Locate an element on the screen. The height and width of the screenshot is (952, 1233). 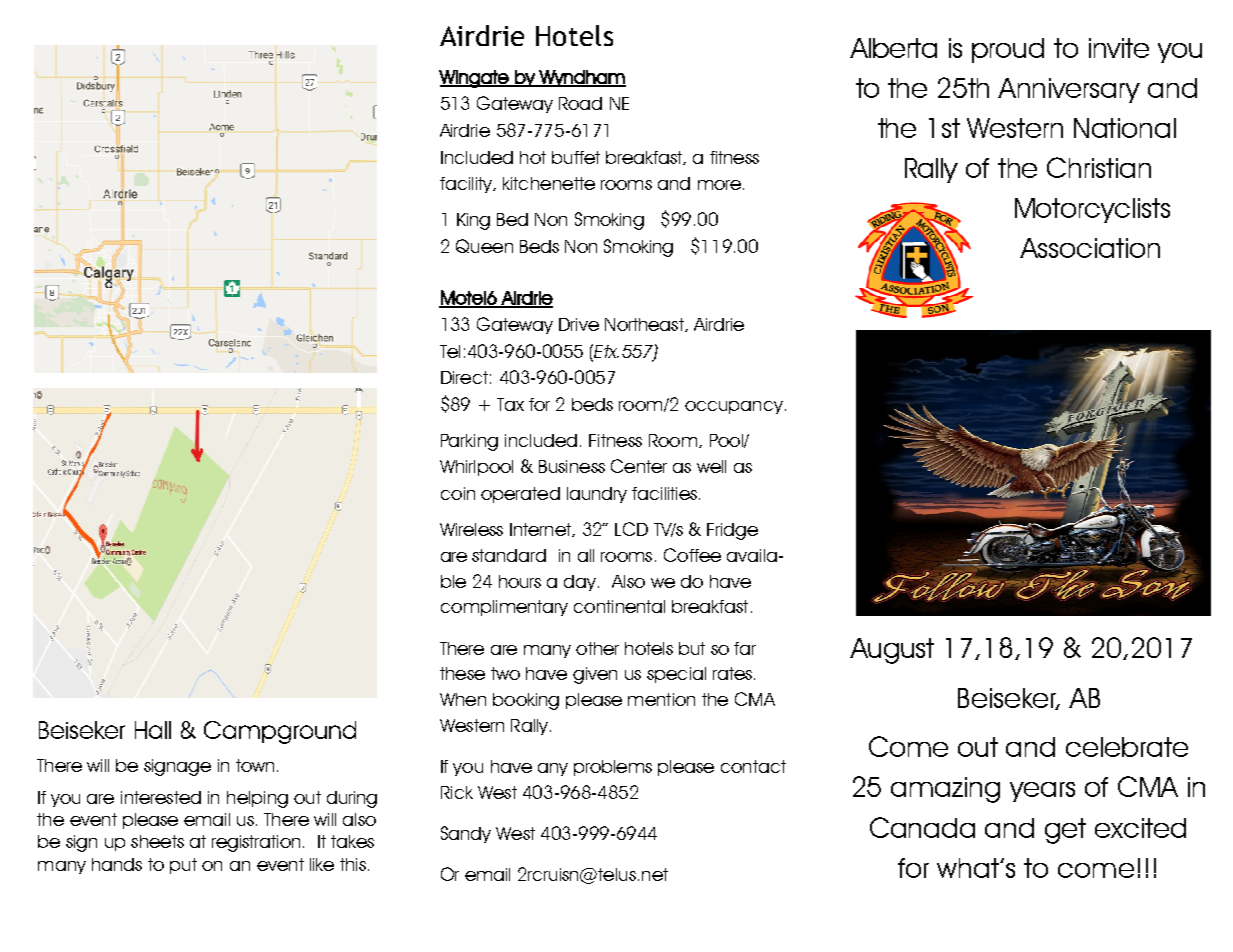
Center is located at coordinates (639, 466).
